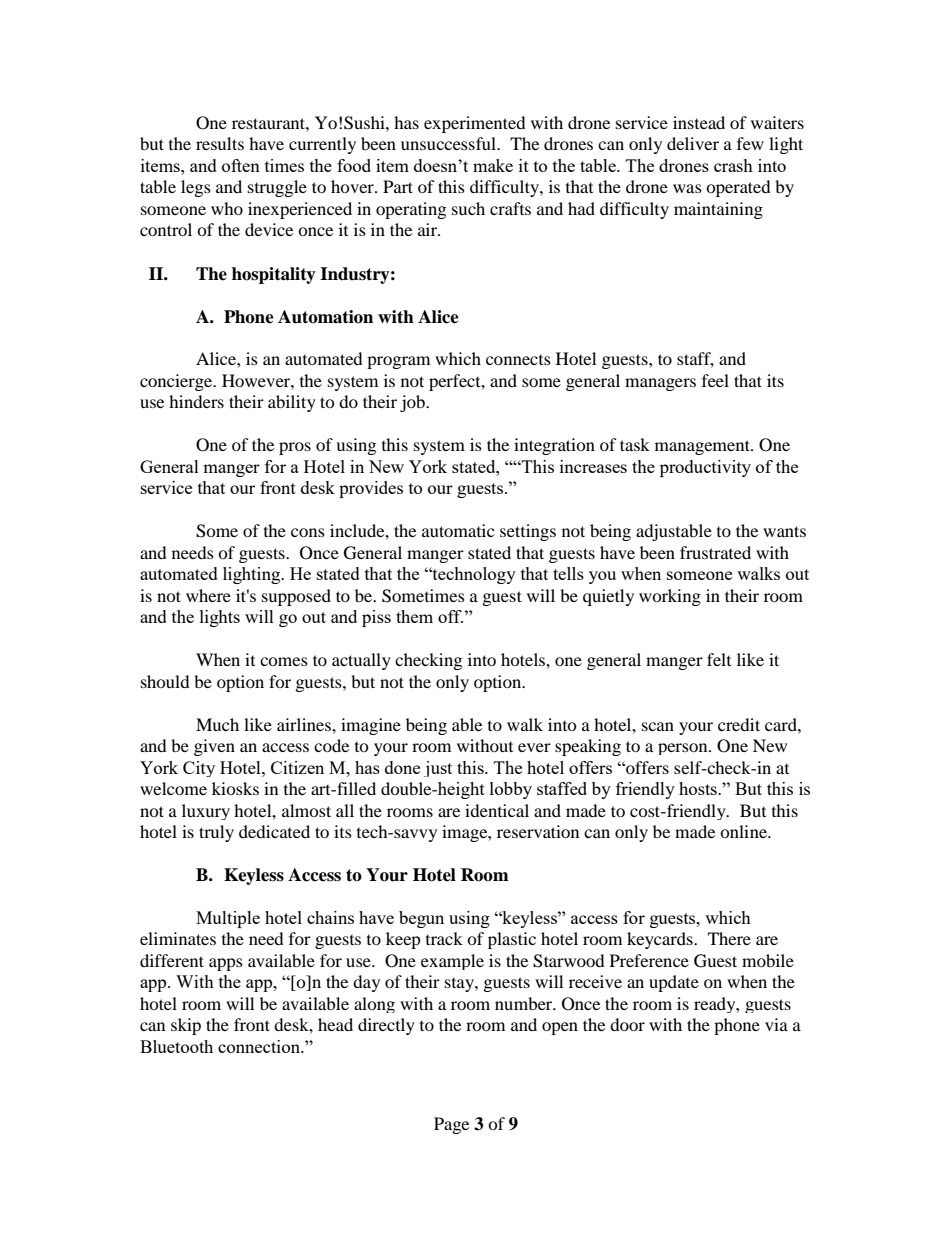 Image resolution: width=952 pixels, height=1233 pixels. Describe the element at coordinates (414, 616) in the document. I see `them` at that location.
